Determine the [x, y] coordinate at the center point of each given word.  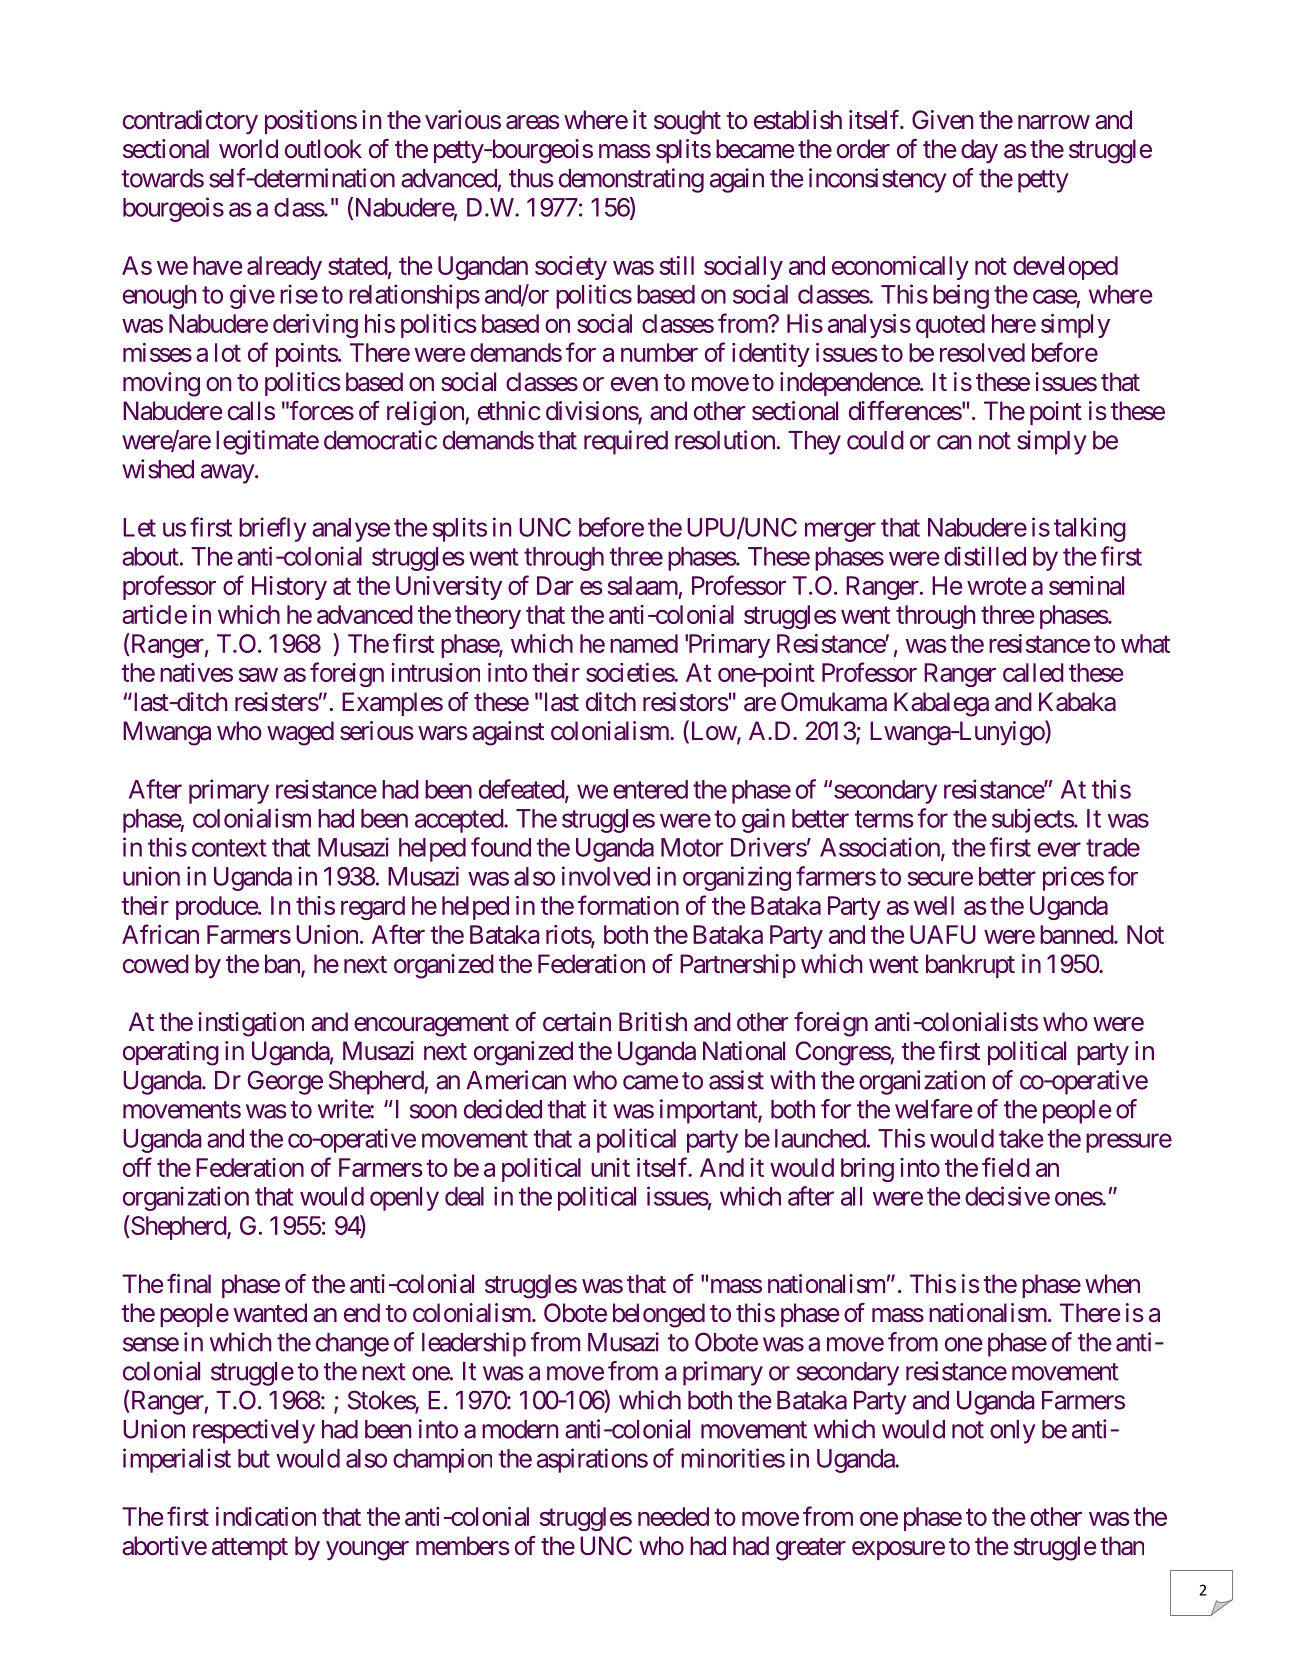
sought [687, 122]
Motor [692, 847]
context [229, 848]
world [248, 149]
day [979, 151]
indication [266, 1516]
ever [1059, 849]
